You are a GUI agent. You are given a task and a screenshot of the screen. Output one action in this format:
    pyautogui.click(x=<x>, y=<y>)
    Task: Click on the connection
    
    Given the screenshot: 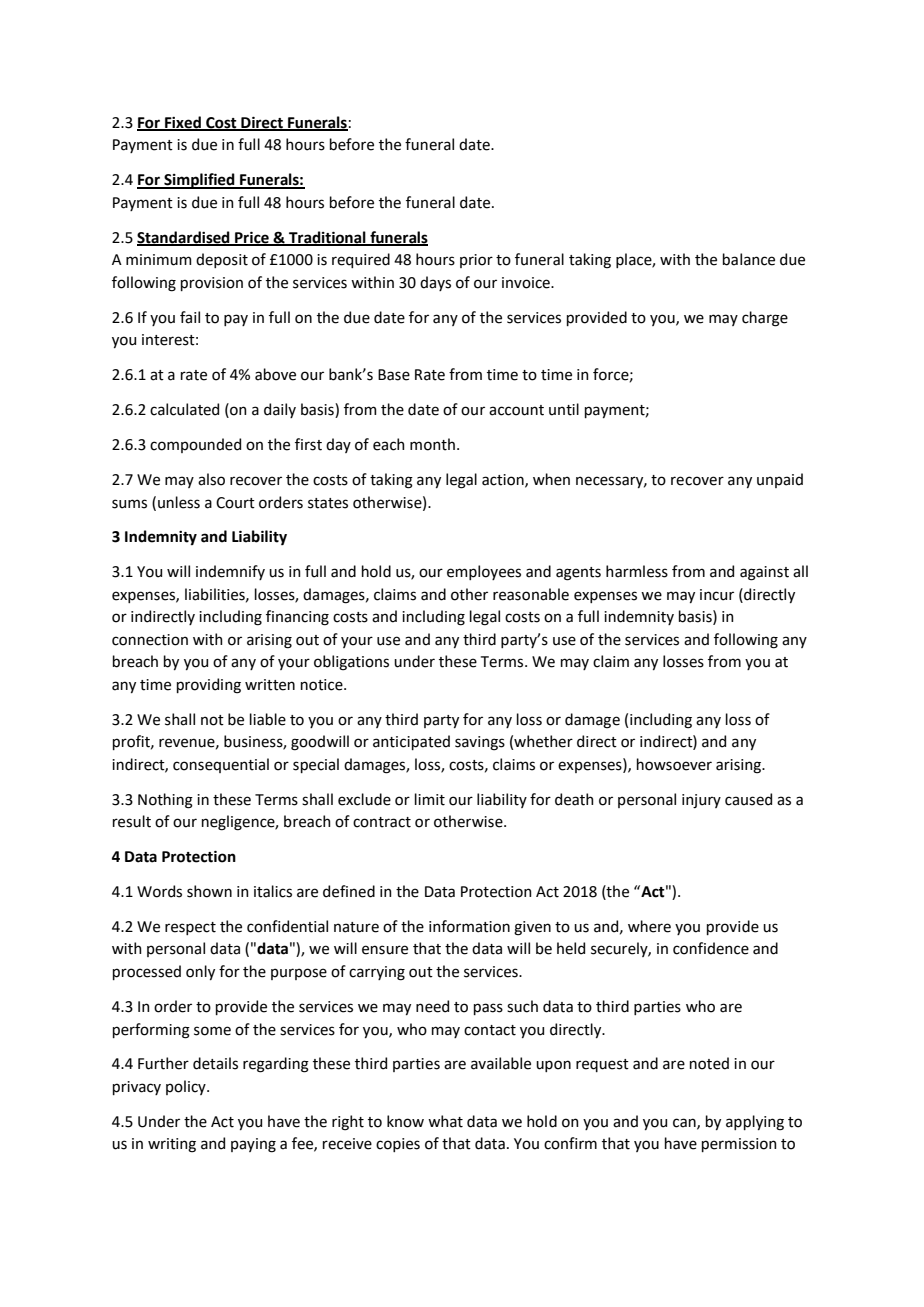 What is the action you would take?
    pyautogui.click(x=150, y=640)
